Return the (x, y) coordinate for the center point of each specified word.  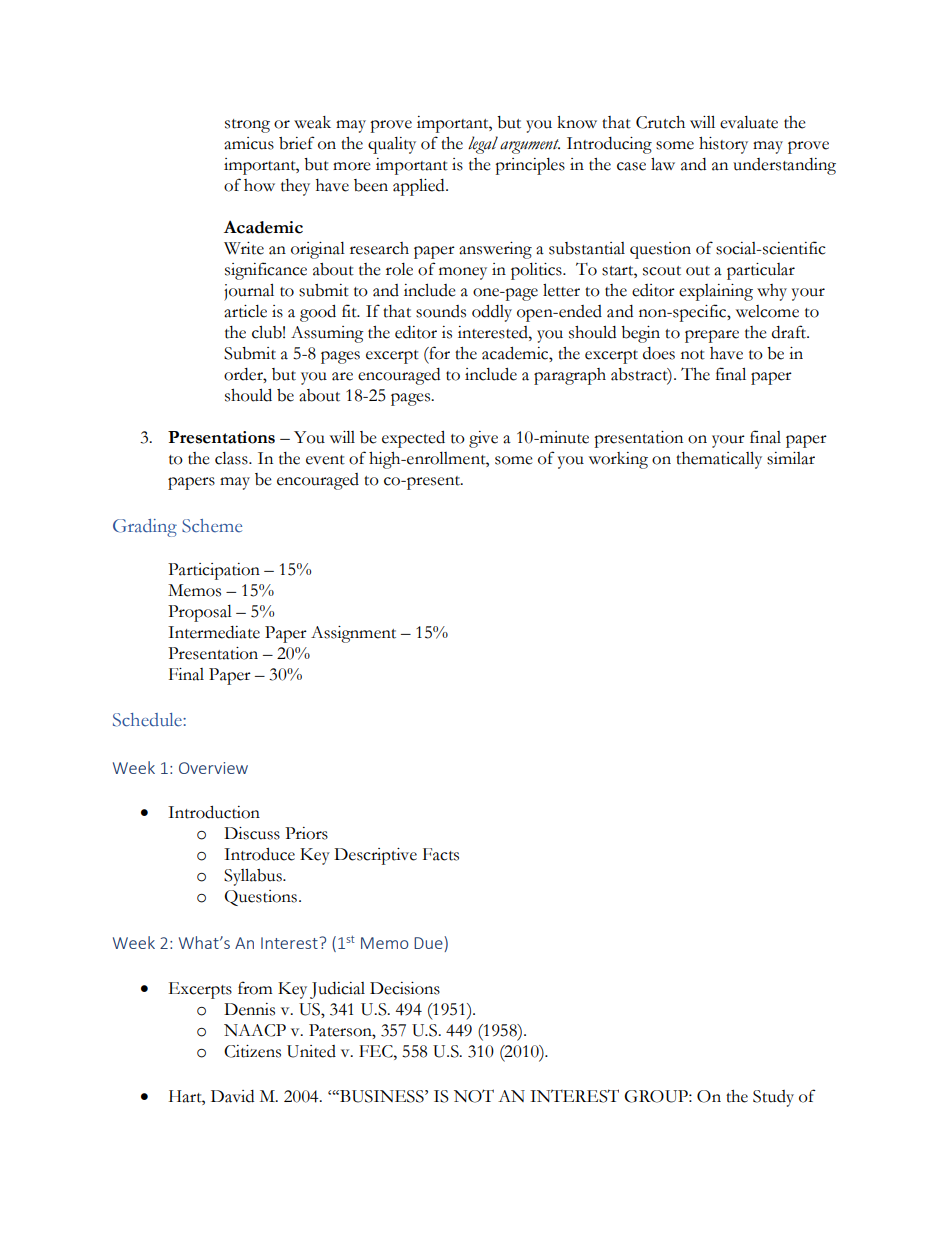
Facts (441, 854)
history (723, 145)
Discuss (252, 833)
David (232, 1096)
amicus (249, 143)
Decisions (405, 988)
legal (483, 145)
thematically (719, 460)
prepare (712, 336)
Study (773, 1098)
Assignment (353, 634)
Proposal (200, 613)
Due (429, 944)
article (245, 311)
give (483, 439)
